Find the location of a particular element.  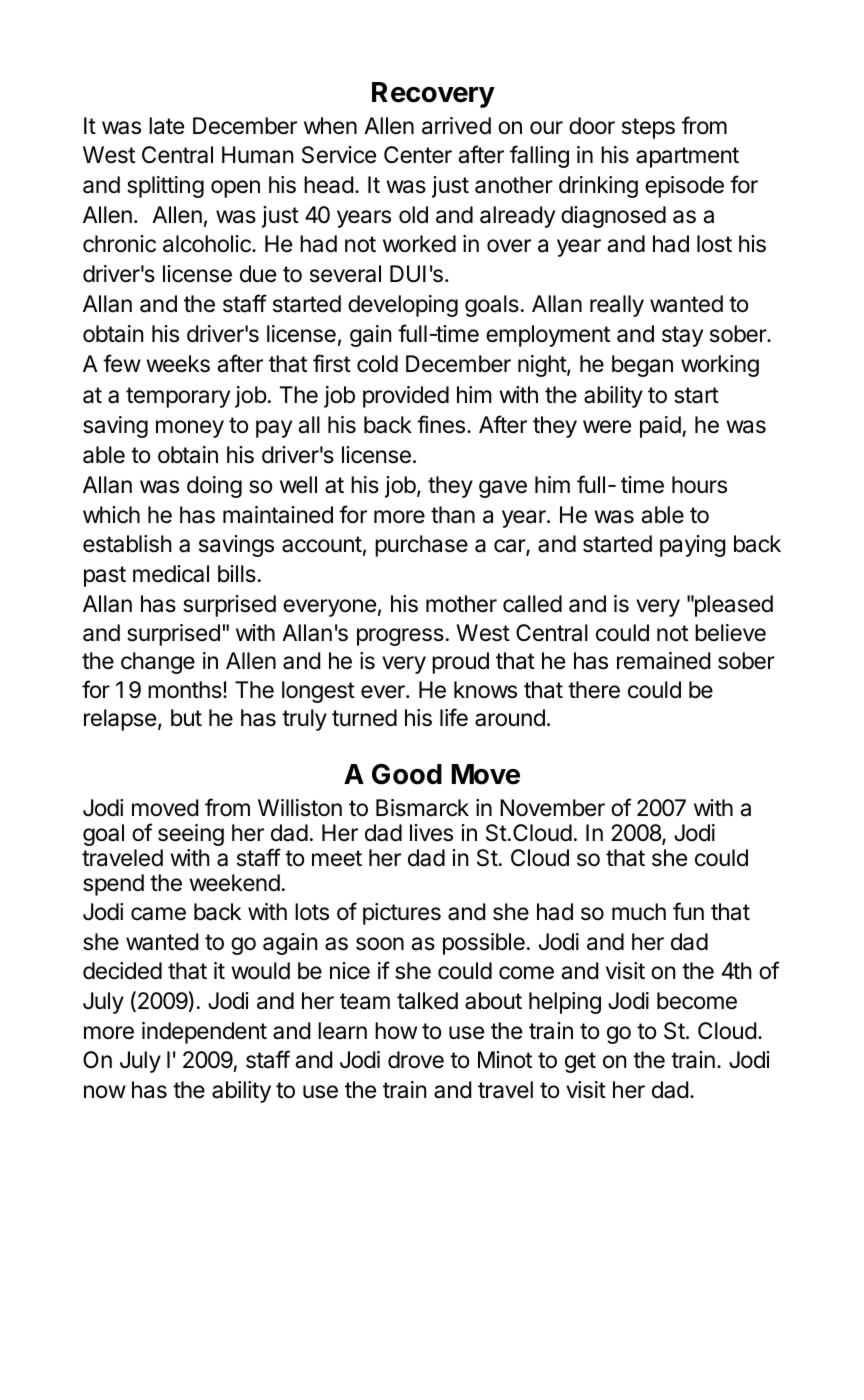

how is located at coordinates (396, 1031).
